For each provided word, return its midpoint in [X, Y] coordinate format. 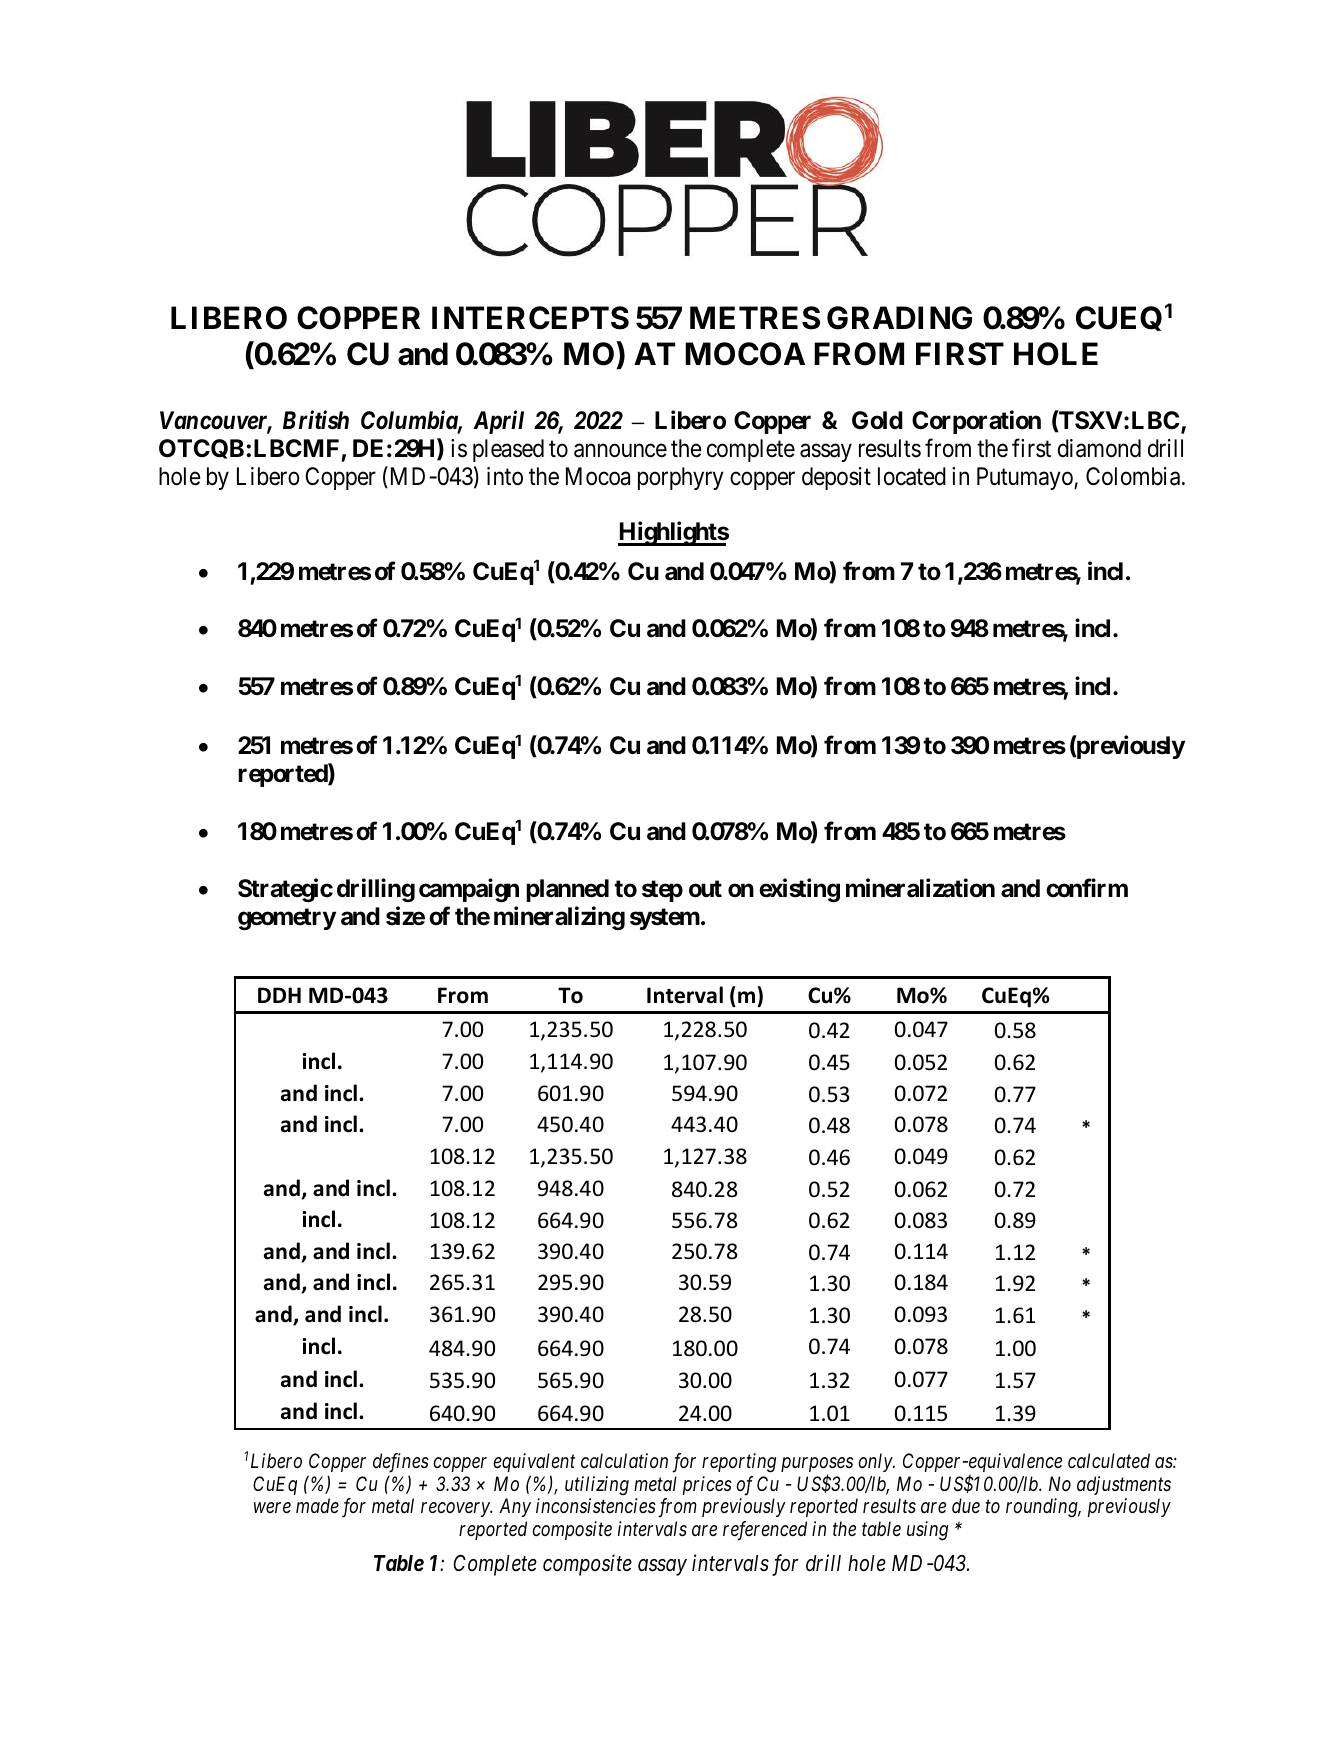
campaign [469, 890]
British [316, 420]
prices [707, 1485]
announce [620, 451]
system [665, 919]
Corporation [976, 422]
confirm [1087, 888]
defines [401, 1463]
